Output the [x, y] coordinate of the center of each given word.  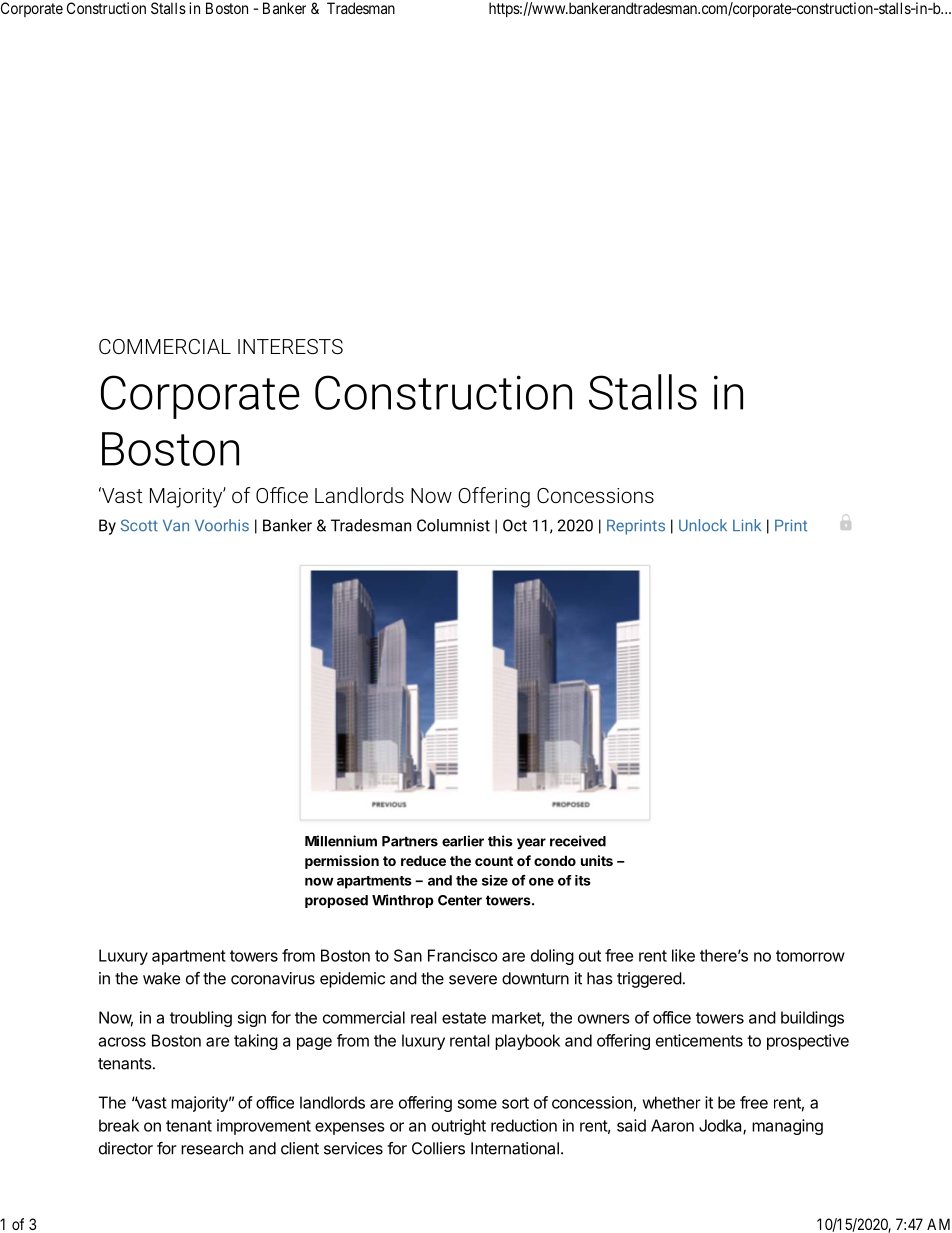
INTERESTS [290, 346]
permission [342, 862]
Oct [515, 525]
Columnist [453, 525]
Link [747, 525]
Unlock [703, 525]
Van [176, 525]
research [212, 1148]
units [597, 860]
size [495, 880]
